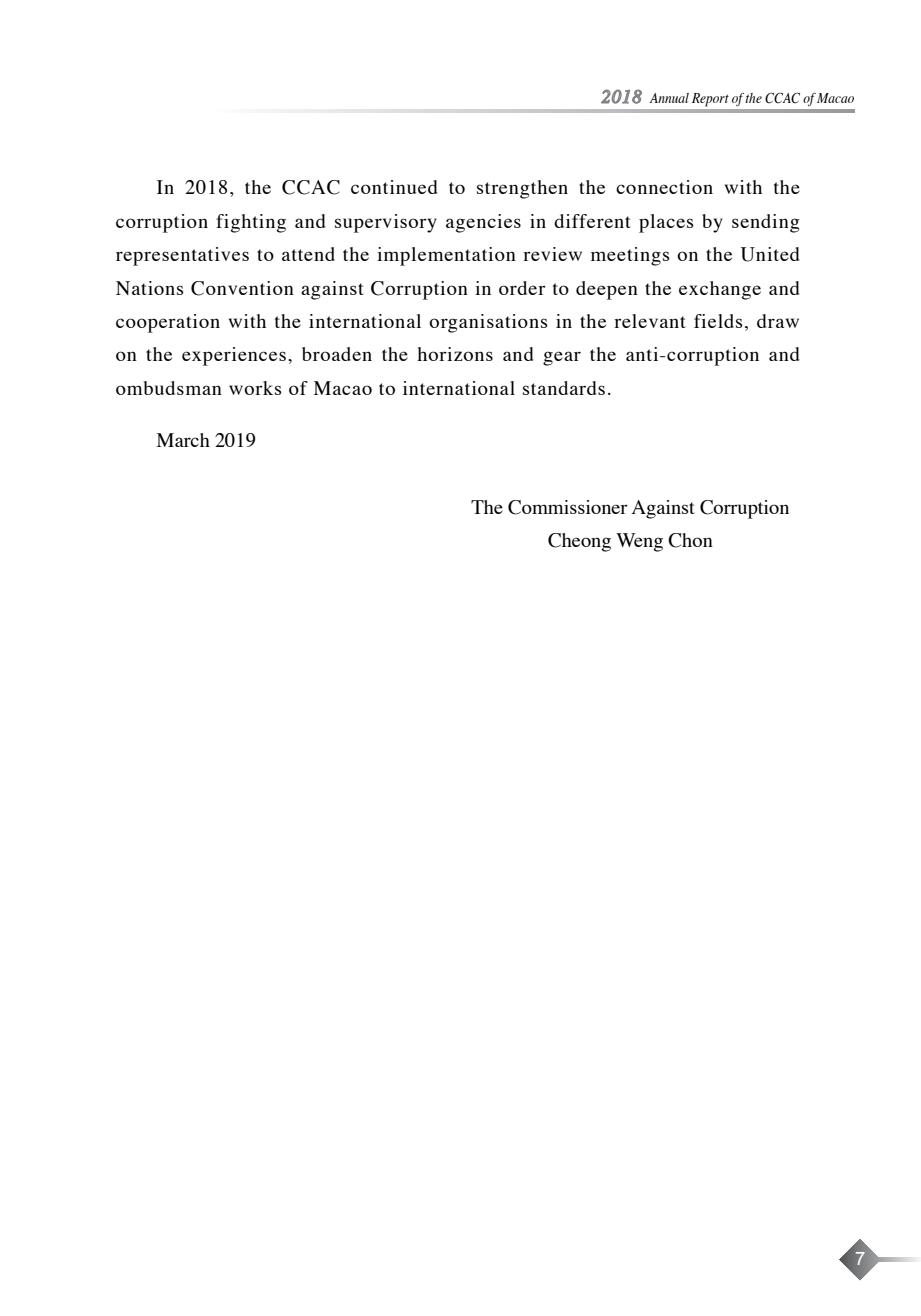  I want to click on Report, so click(710, 100).
